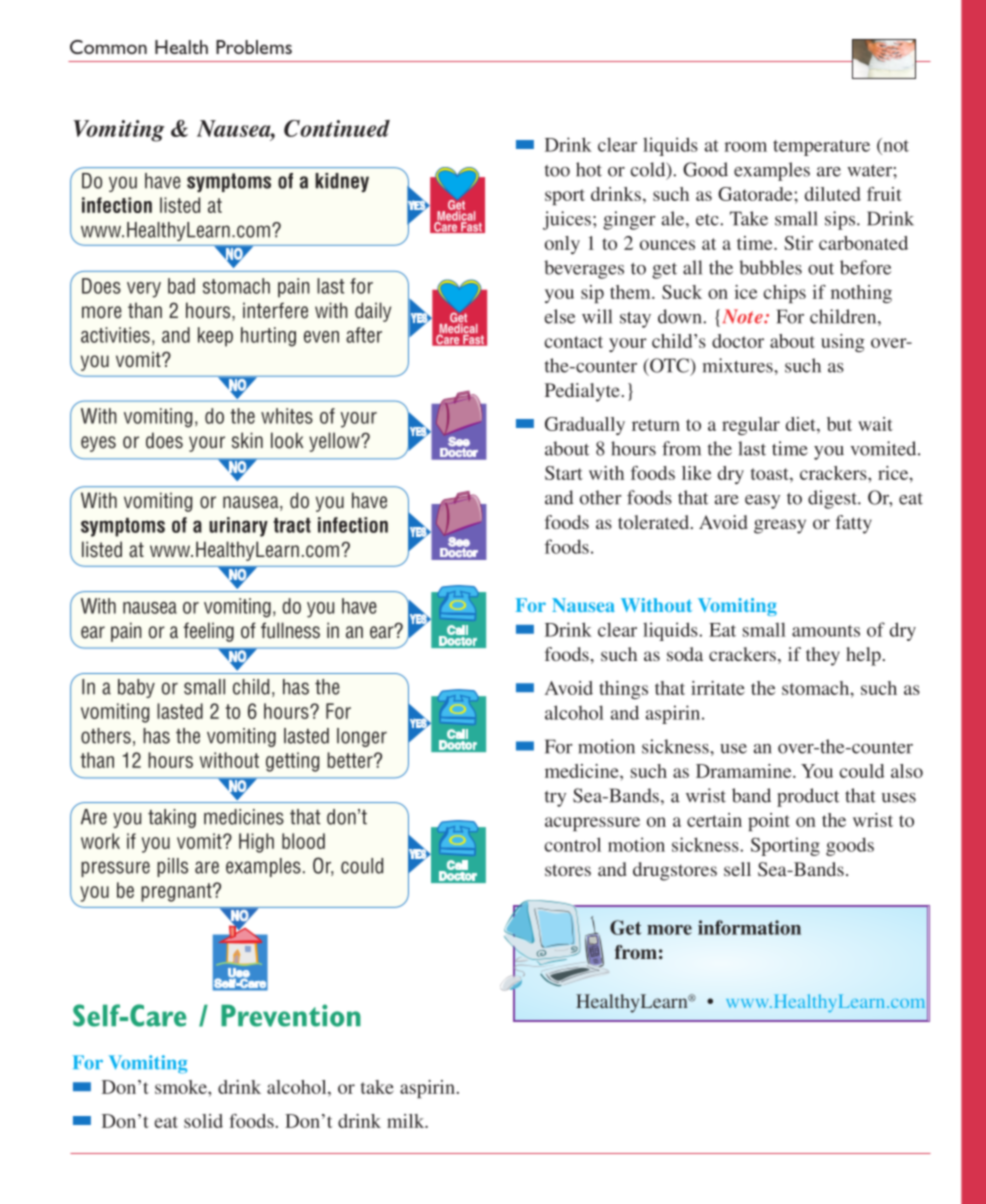  Describe the element at coordinates (557, 171) in the screenshot. I see `too` at that location.
